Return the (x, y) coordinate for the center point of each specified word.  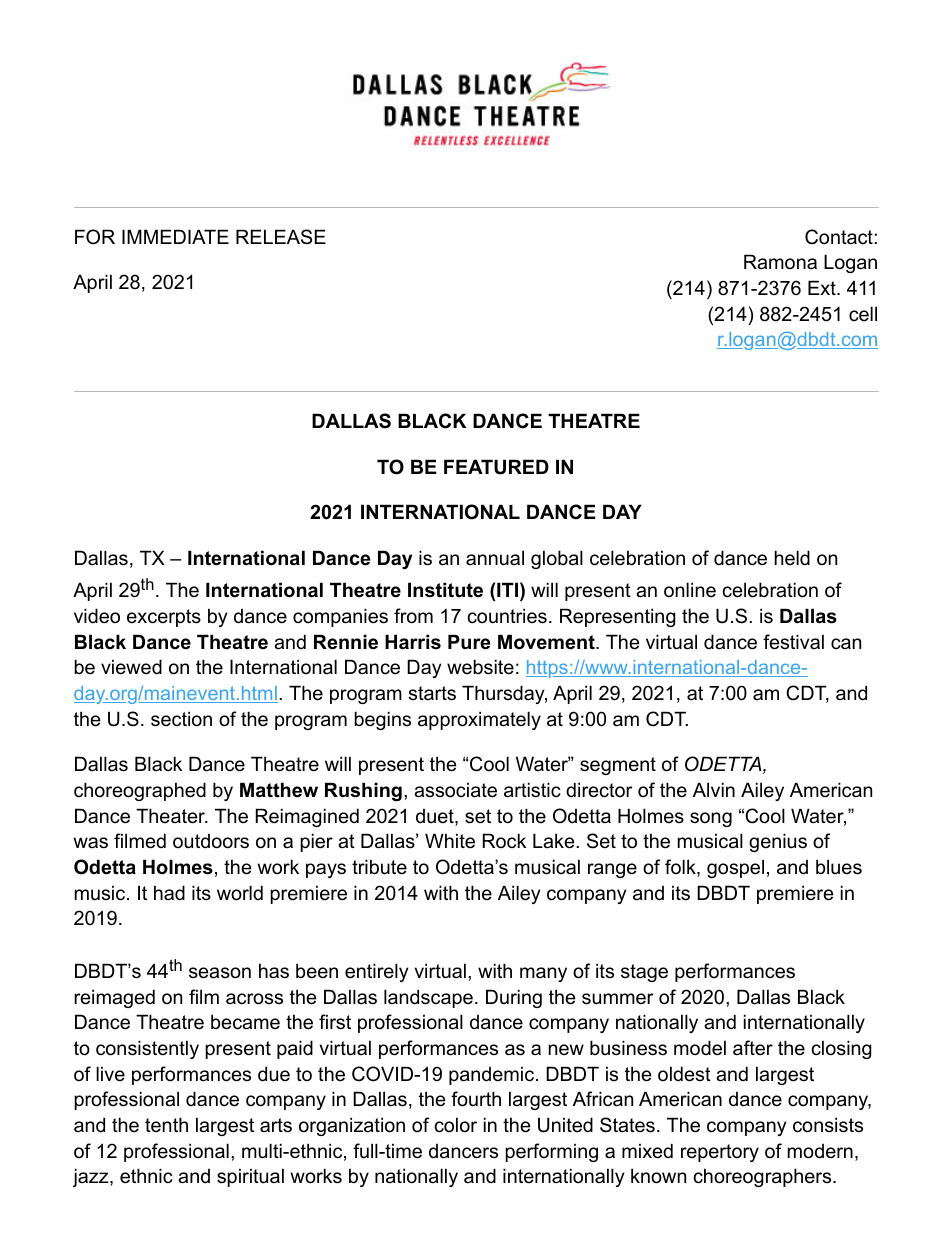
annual (495, 558)
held (792, 557)
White (450, 841)
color (456, 1125)
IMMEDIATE (175, 236)
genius (778, 842)
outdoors (211, 841)
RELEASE (281, 237)
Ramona (780, 262)
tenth (166, 1124)
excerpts (164, 618)
